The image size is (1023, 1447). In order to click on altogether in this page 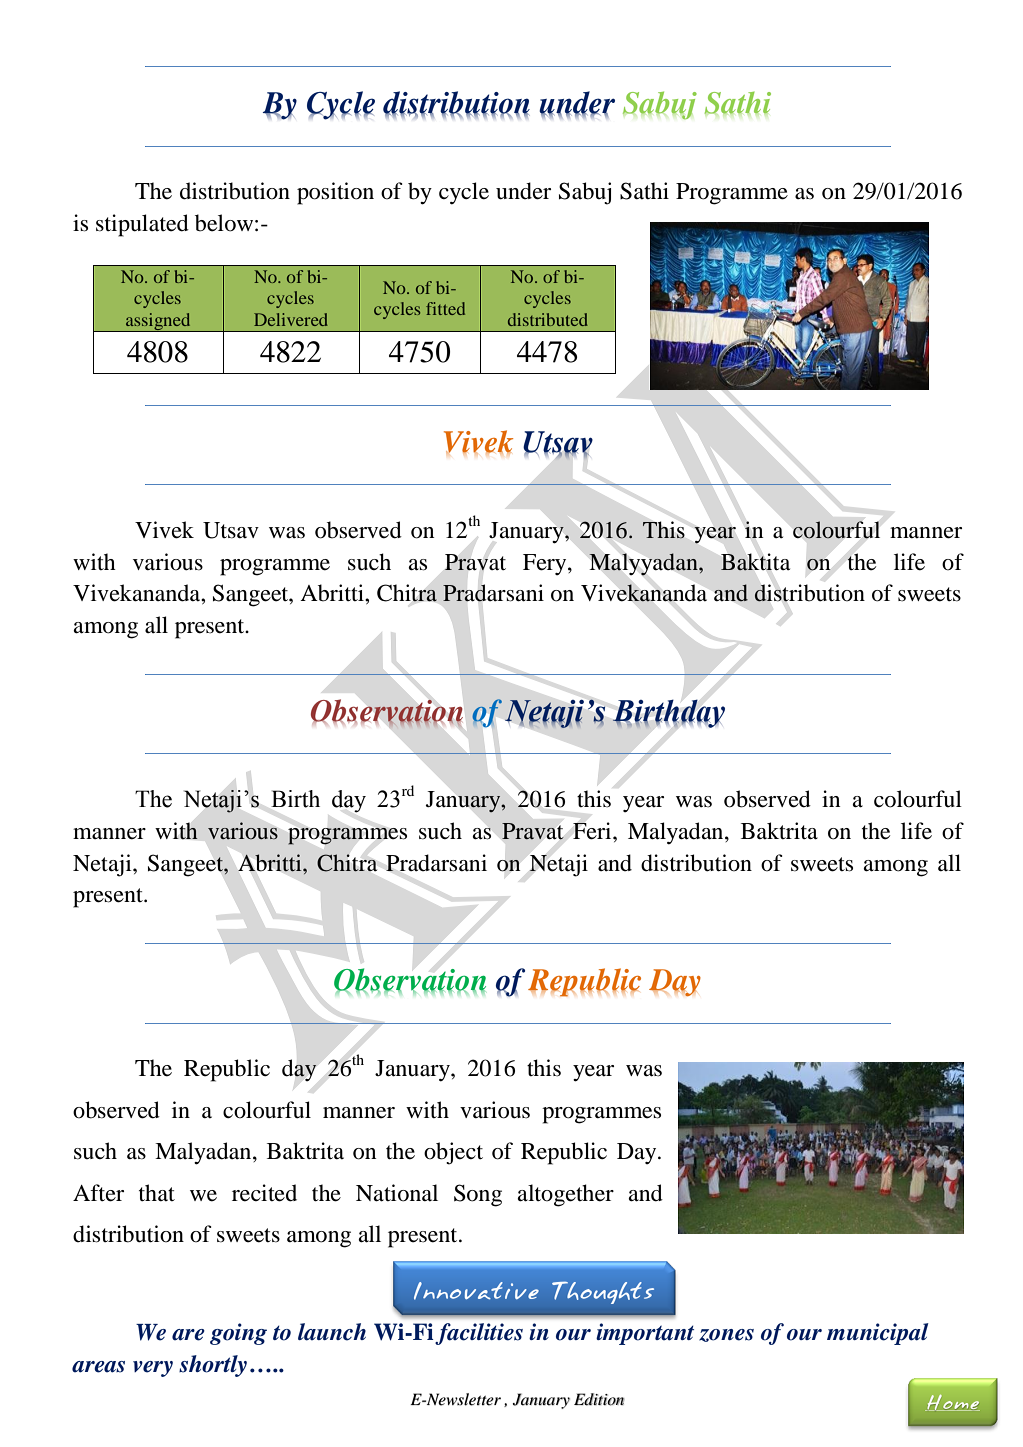, I will do `click(565, 1195)`.
